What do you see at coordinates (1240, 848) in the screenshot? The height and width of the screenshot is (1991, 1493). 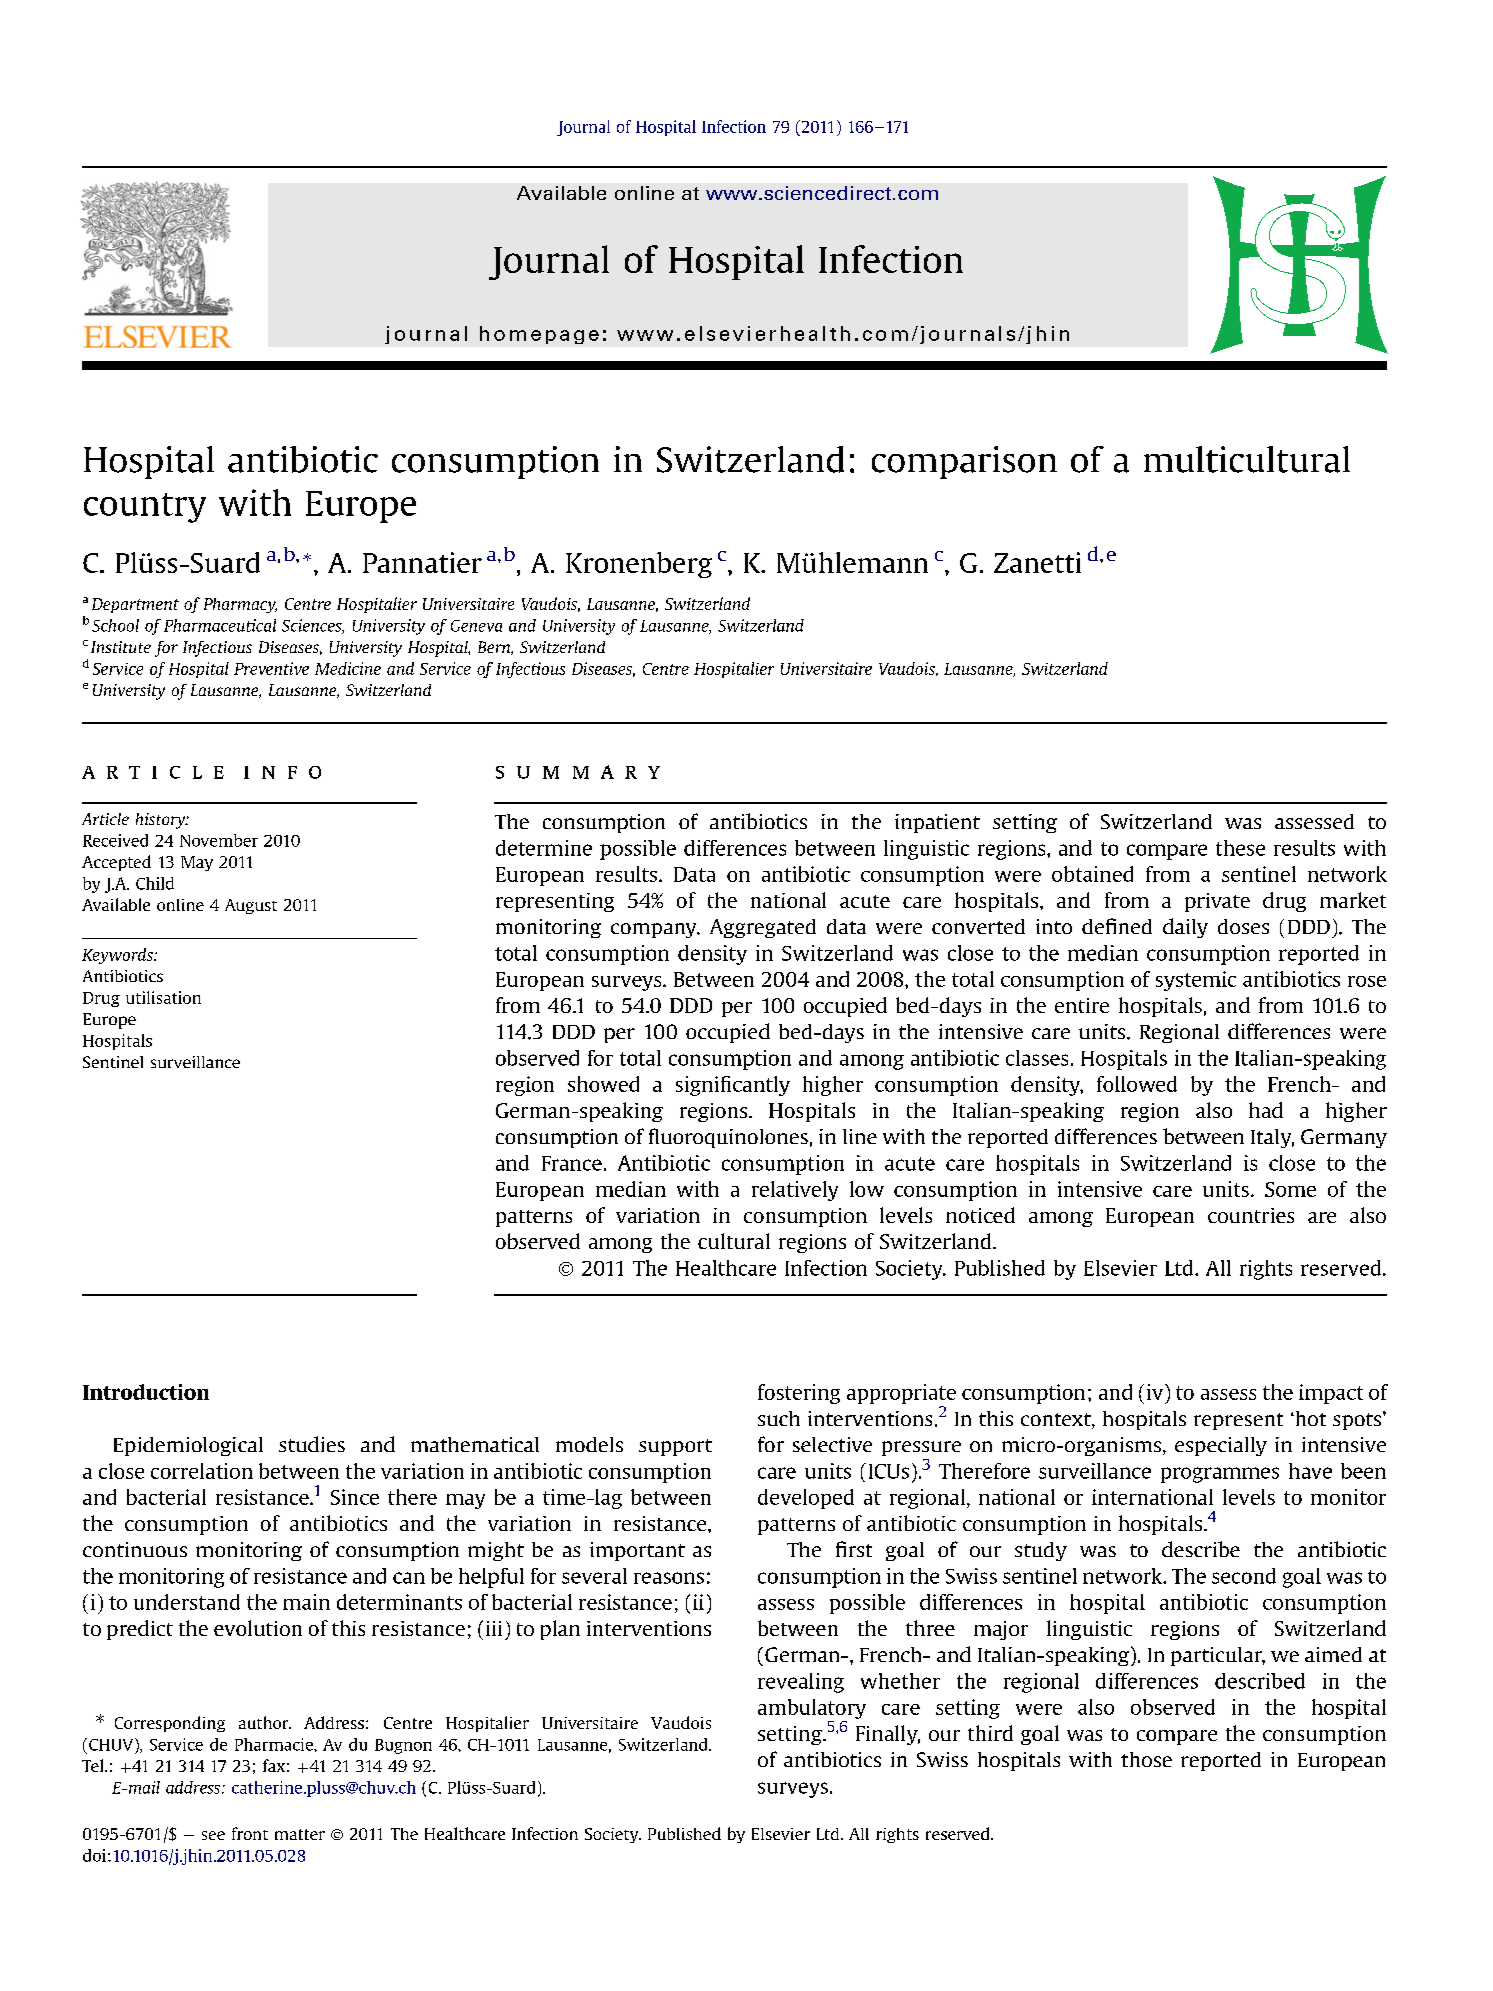 I see `these` at bounding box center [1240, 848].
